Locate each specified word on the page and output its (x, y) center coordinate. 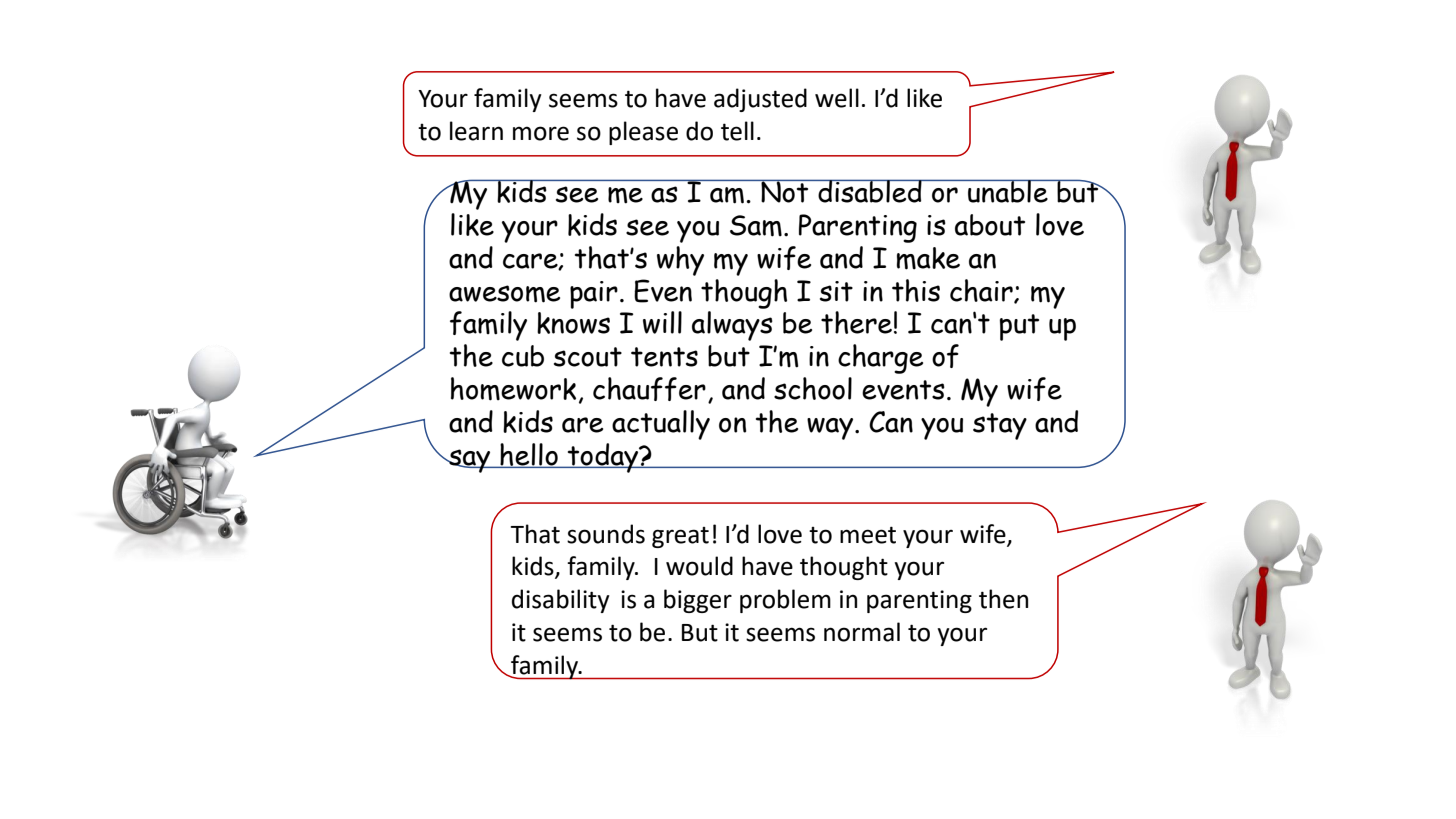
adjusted (760, 100)
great (680, 537)
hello (529, 455)
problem (785, 601)
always (732, 326)
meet (868, 535)
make (928, 258)
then (1003, 599)
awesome (504, 294)
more (541, 133)
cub (523, 356)
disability (561, 601)
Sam (756, 226)
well (837, 98)
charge (880, 359)
